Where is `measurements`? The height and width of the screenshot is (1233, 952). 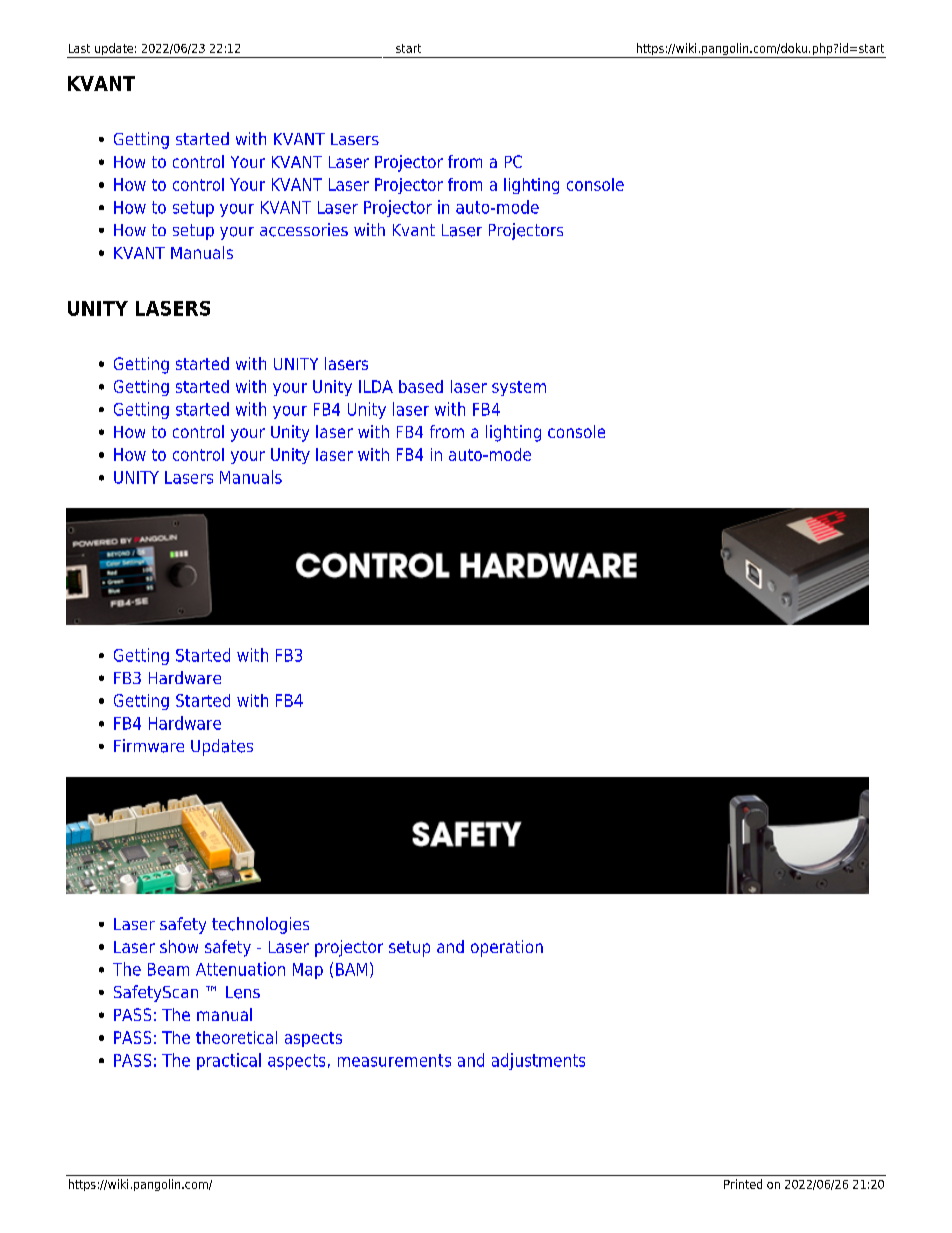
measurements is located at coordinates (394, 1060).
